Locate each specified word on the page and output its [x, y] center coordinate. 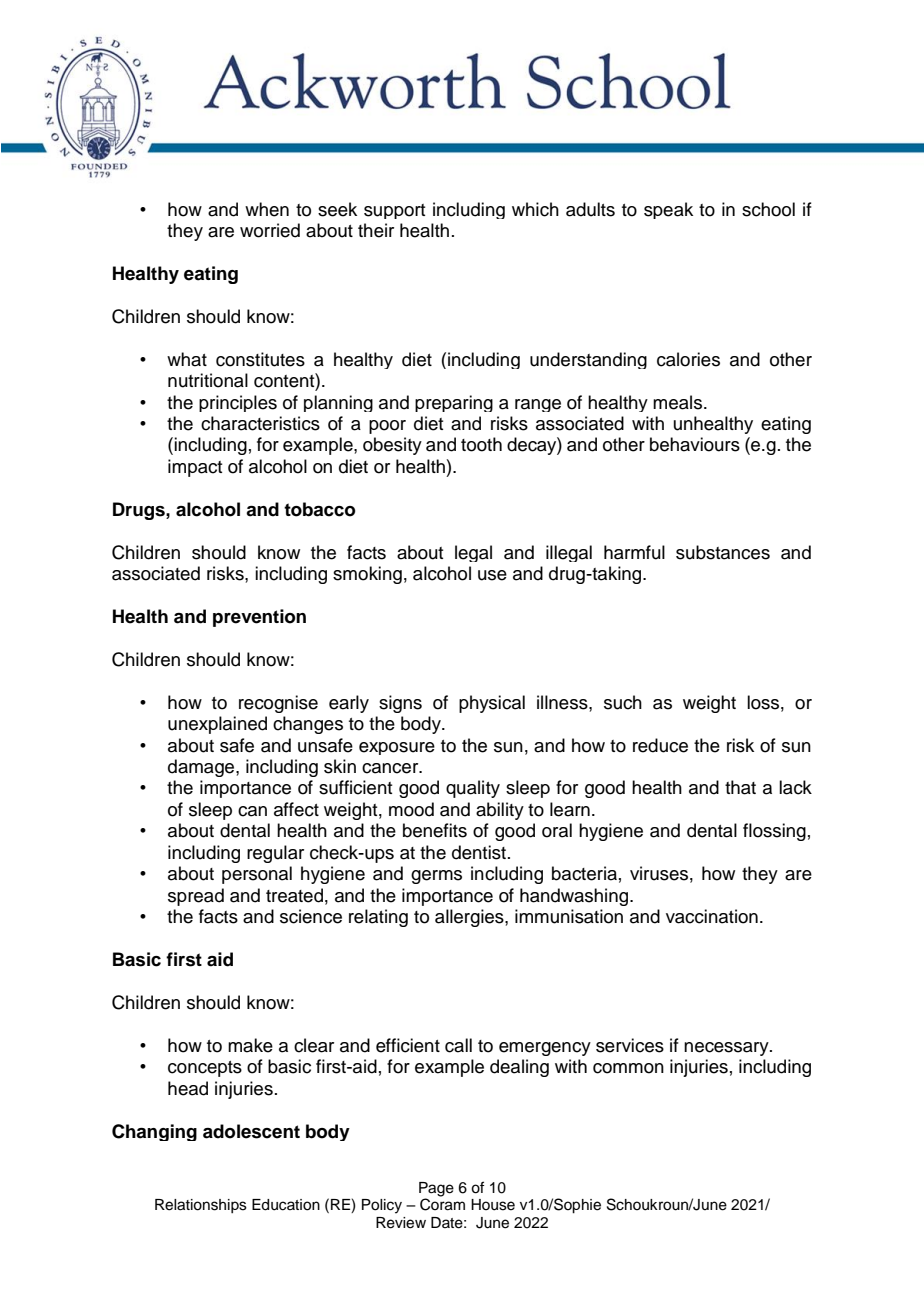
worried [270, 230]
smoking [367, 575]
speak [668, 210]
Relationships [201, 1206]
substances [723, 552]
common [628, 1068]
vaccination [712, 916]
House [493, 1205]
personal [257, 875]
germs [436, 877]
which [535, 209]
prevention [259, 618]
